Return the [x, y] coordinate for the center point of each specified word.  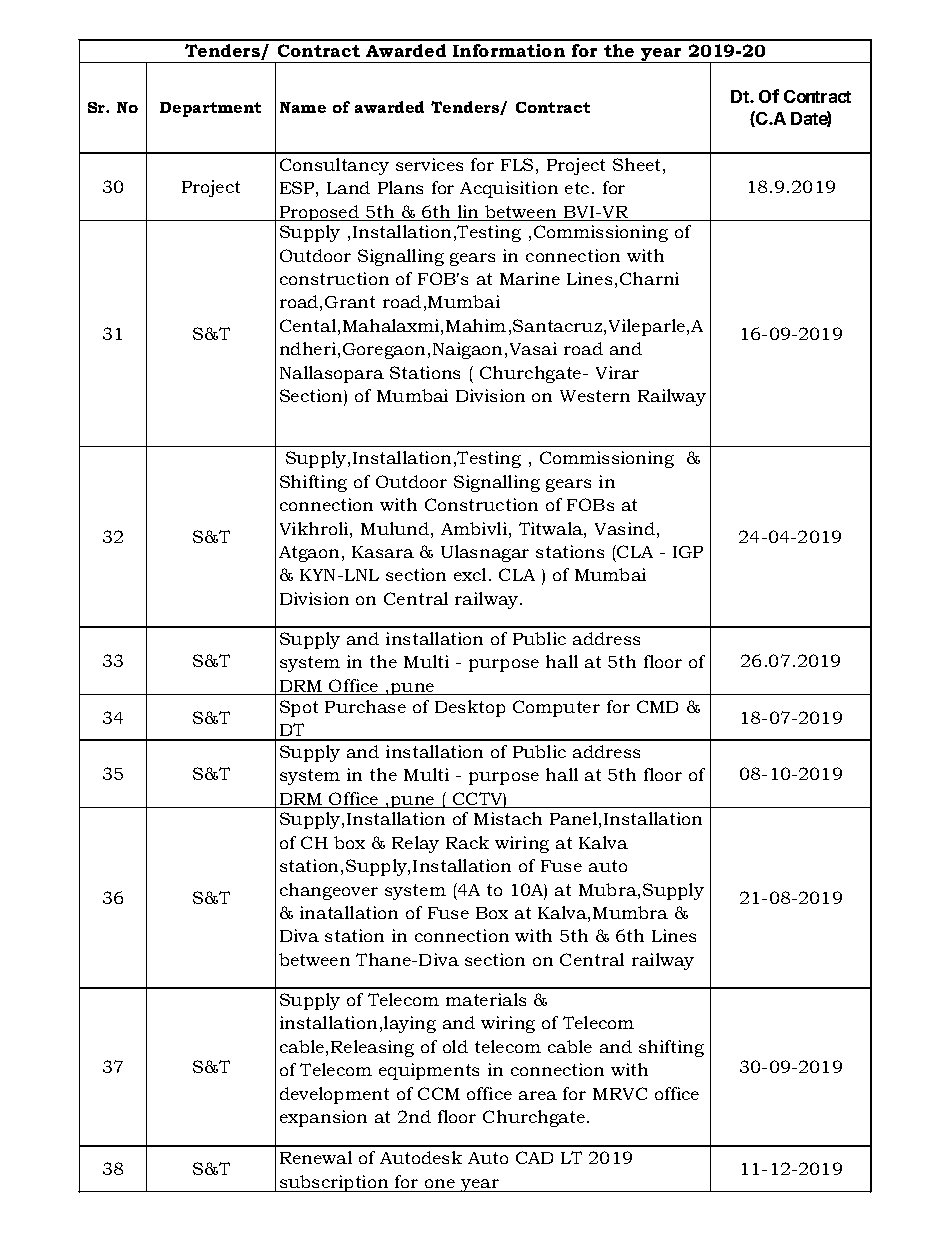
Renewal [316, 1157]
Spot [299, 708]
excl [472, 574]
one [440, 1183]
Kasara [383, 552]
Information [509, 50]
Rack [467, 842]
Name [303, 107]
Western [595, 396]
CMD [657, 706]
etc [577, 188]
